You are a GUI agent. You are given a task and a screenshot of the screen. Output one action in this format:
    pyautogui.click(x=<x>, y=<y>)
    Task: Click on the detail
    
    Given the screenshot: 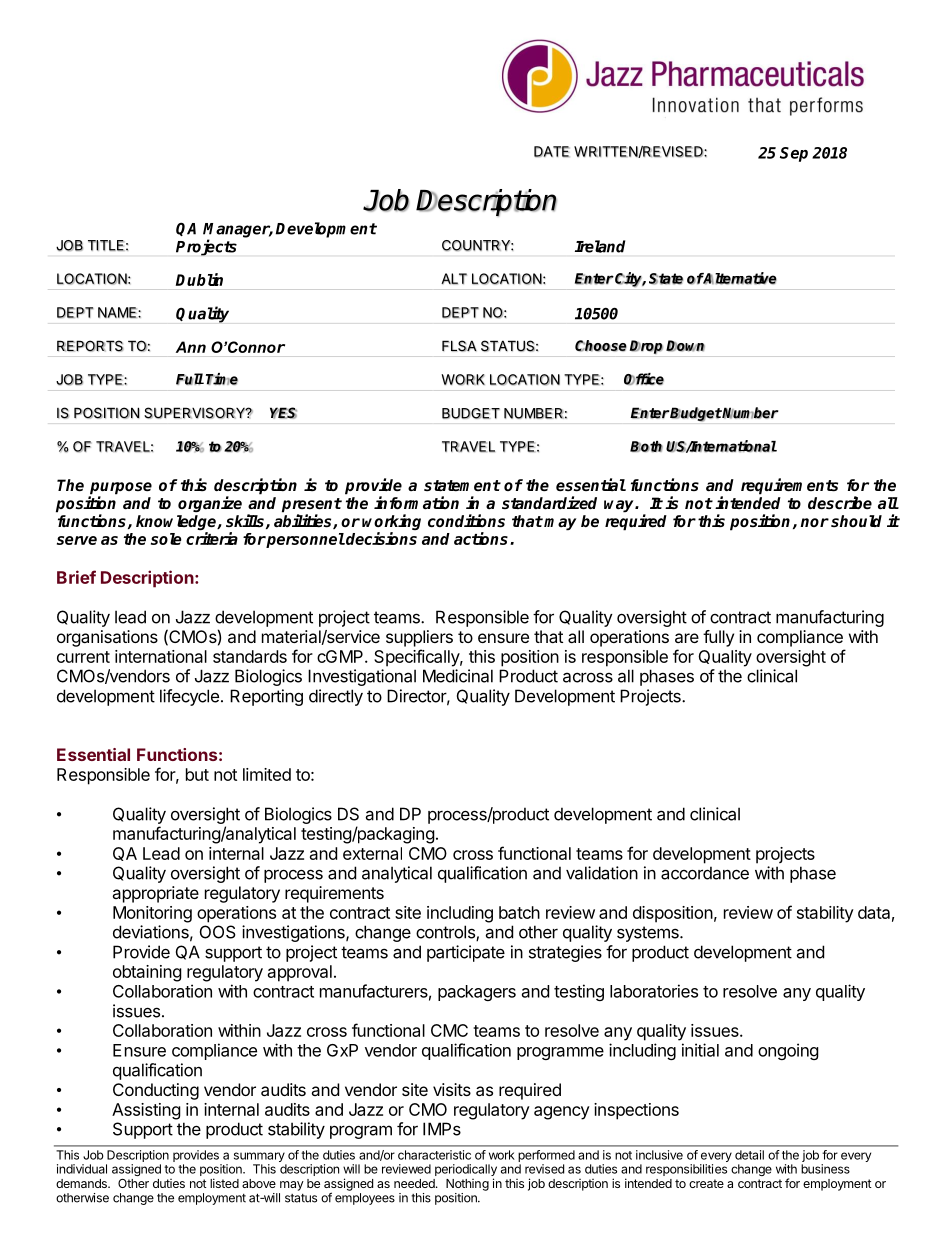 What is the action you would take?
    pyautogui.click(x=749, y=1155)
